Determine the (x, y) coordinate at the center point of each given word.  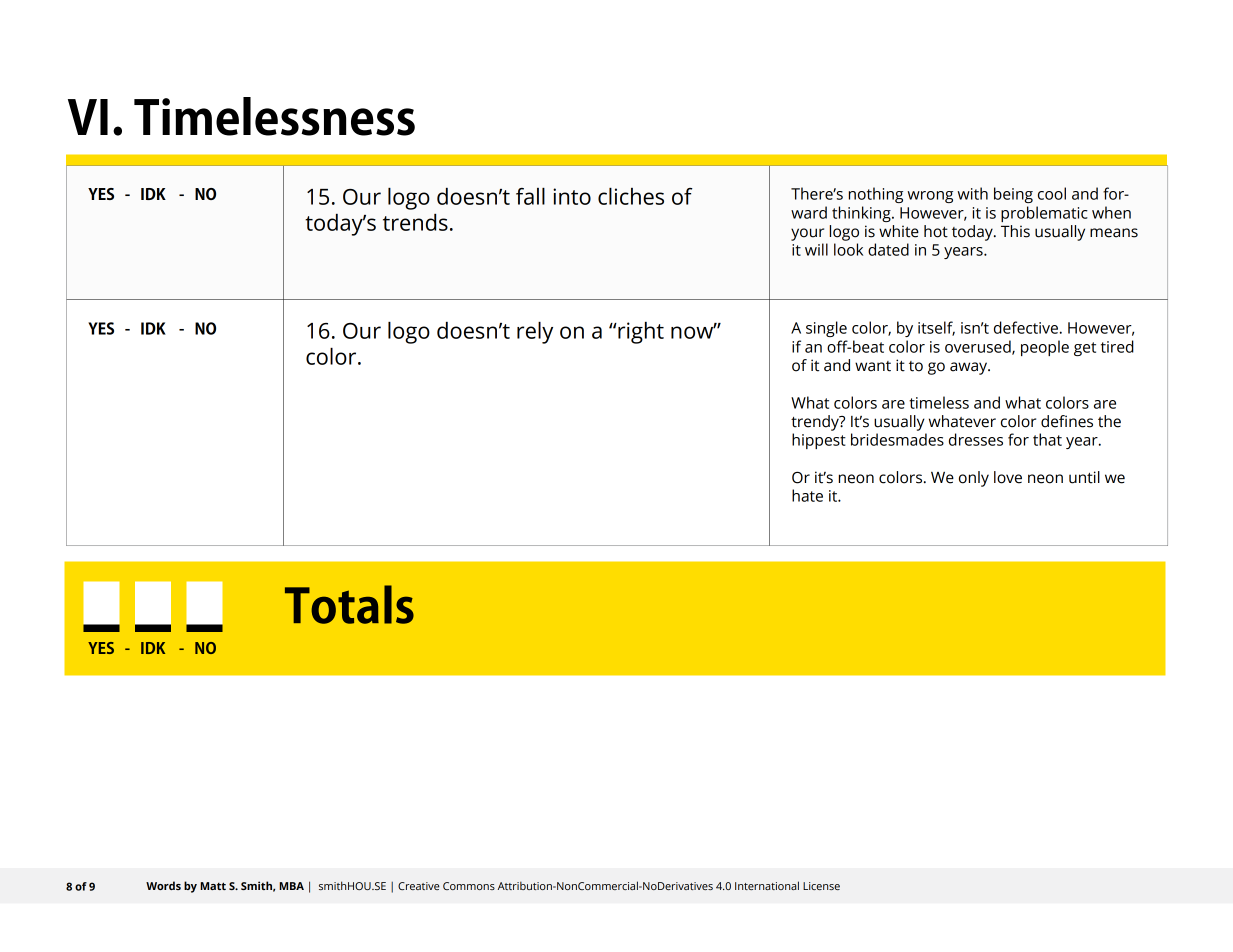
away (969, 368)
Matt (213, 886)
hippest (819, 441)
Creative (419, 886)
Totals (349, 604)
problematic (1044, 214)
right (640, 333)
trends (415, 222)
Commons (469, 886)
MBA (291, 886)
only (974, 479)
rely (535, 333)
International (767, 885)
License (821, 886)
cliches (631, 196)
